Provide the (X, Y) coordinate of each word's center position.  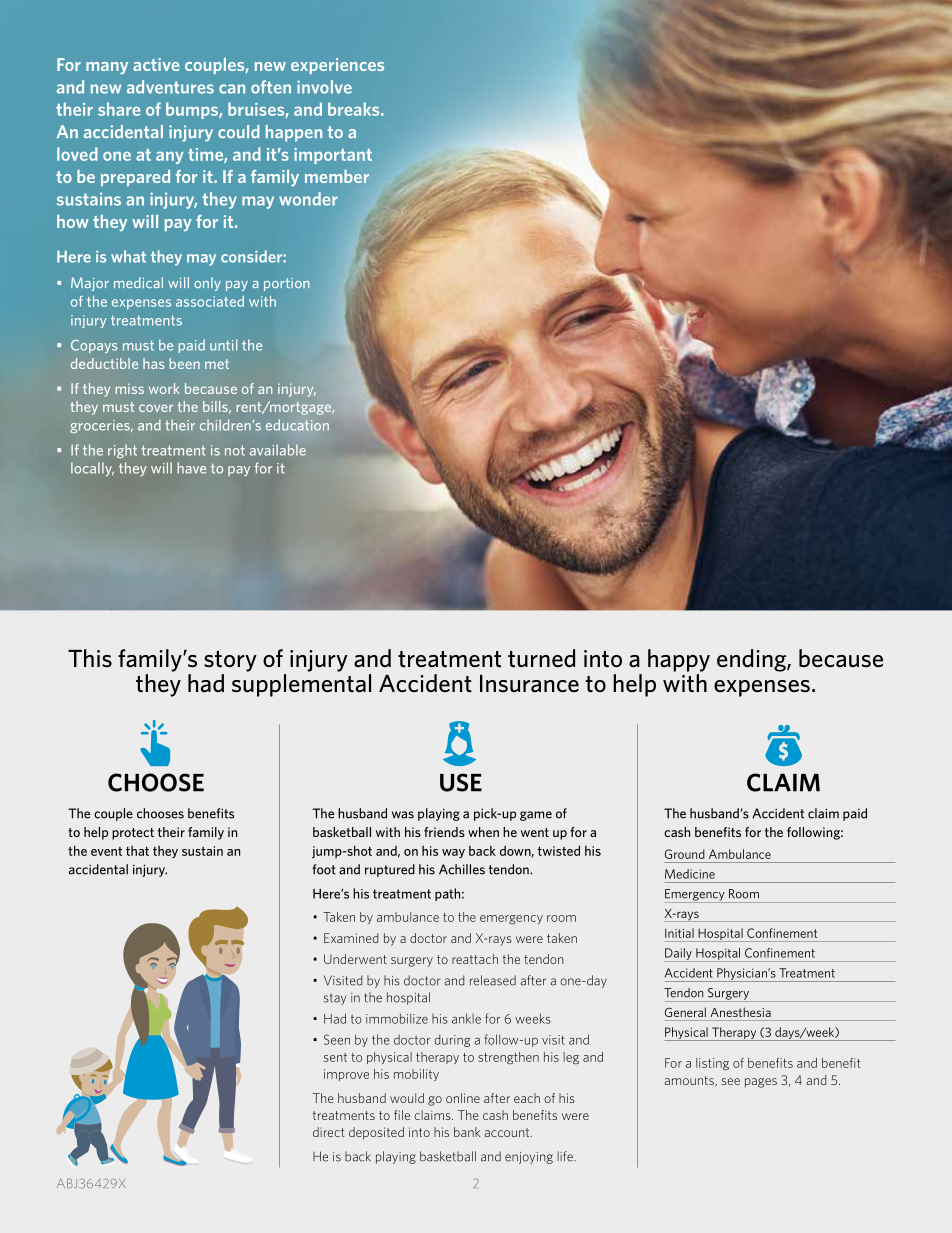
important (333, 156)
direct (328, 1132)
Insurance (529, 684)
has (154, 363)
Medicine (690, 874)
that (137, 850)
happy (679, 660)
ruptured (390, 870)
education (297, 425)
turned (541, 658)
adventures (170, 87)
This (90, 658)
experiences (337, 66)
